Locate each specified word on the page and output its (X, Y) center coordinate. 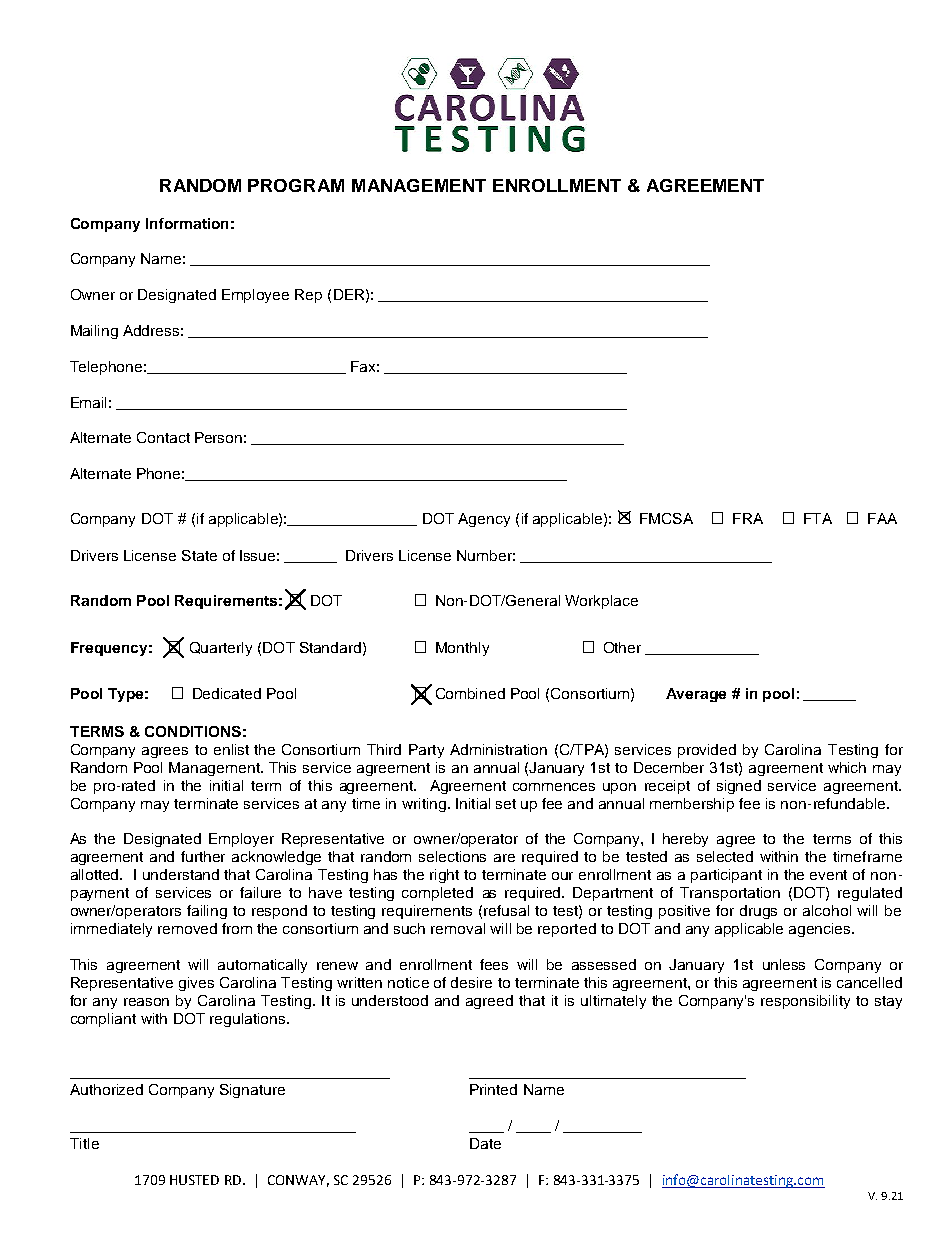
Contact (163, 437)
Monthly (462, 649)
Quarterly (221, 649)
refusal (506, 910)
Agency (484, 520)
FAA (882, 518)
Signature (252, 1091)
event (828, 875)
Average (696, 695)
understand (181, 874)
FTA (818, 518)
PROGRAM (296, 185)
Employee (255, 296)
